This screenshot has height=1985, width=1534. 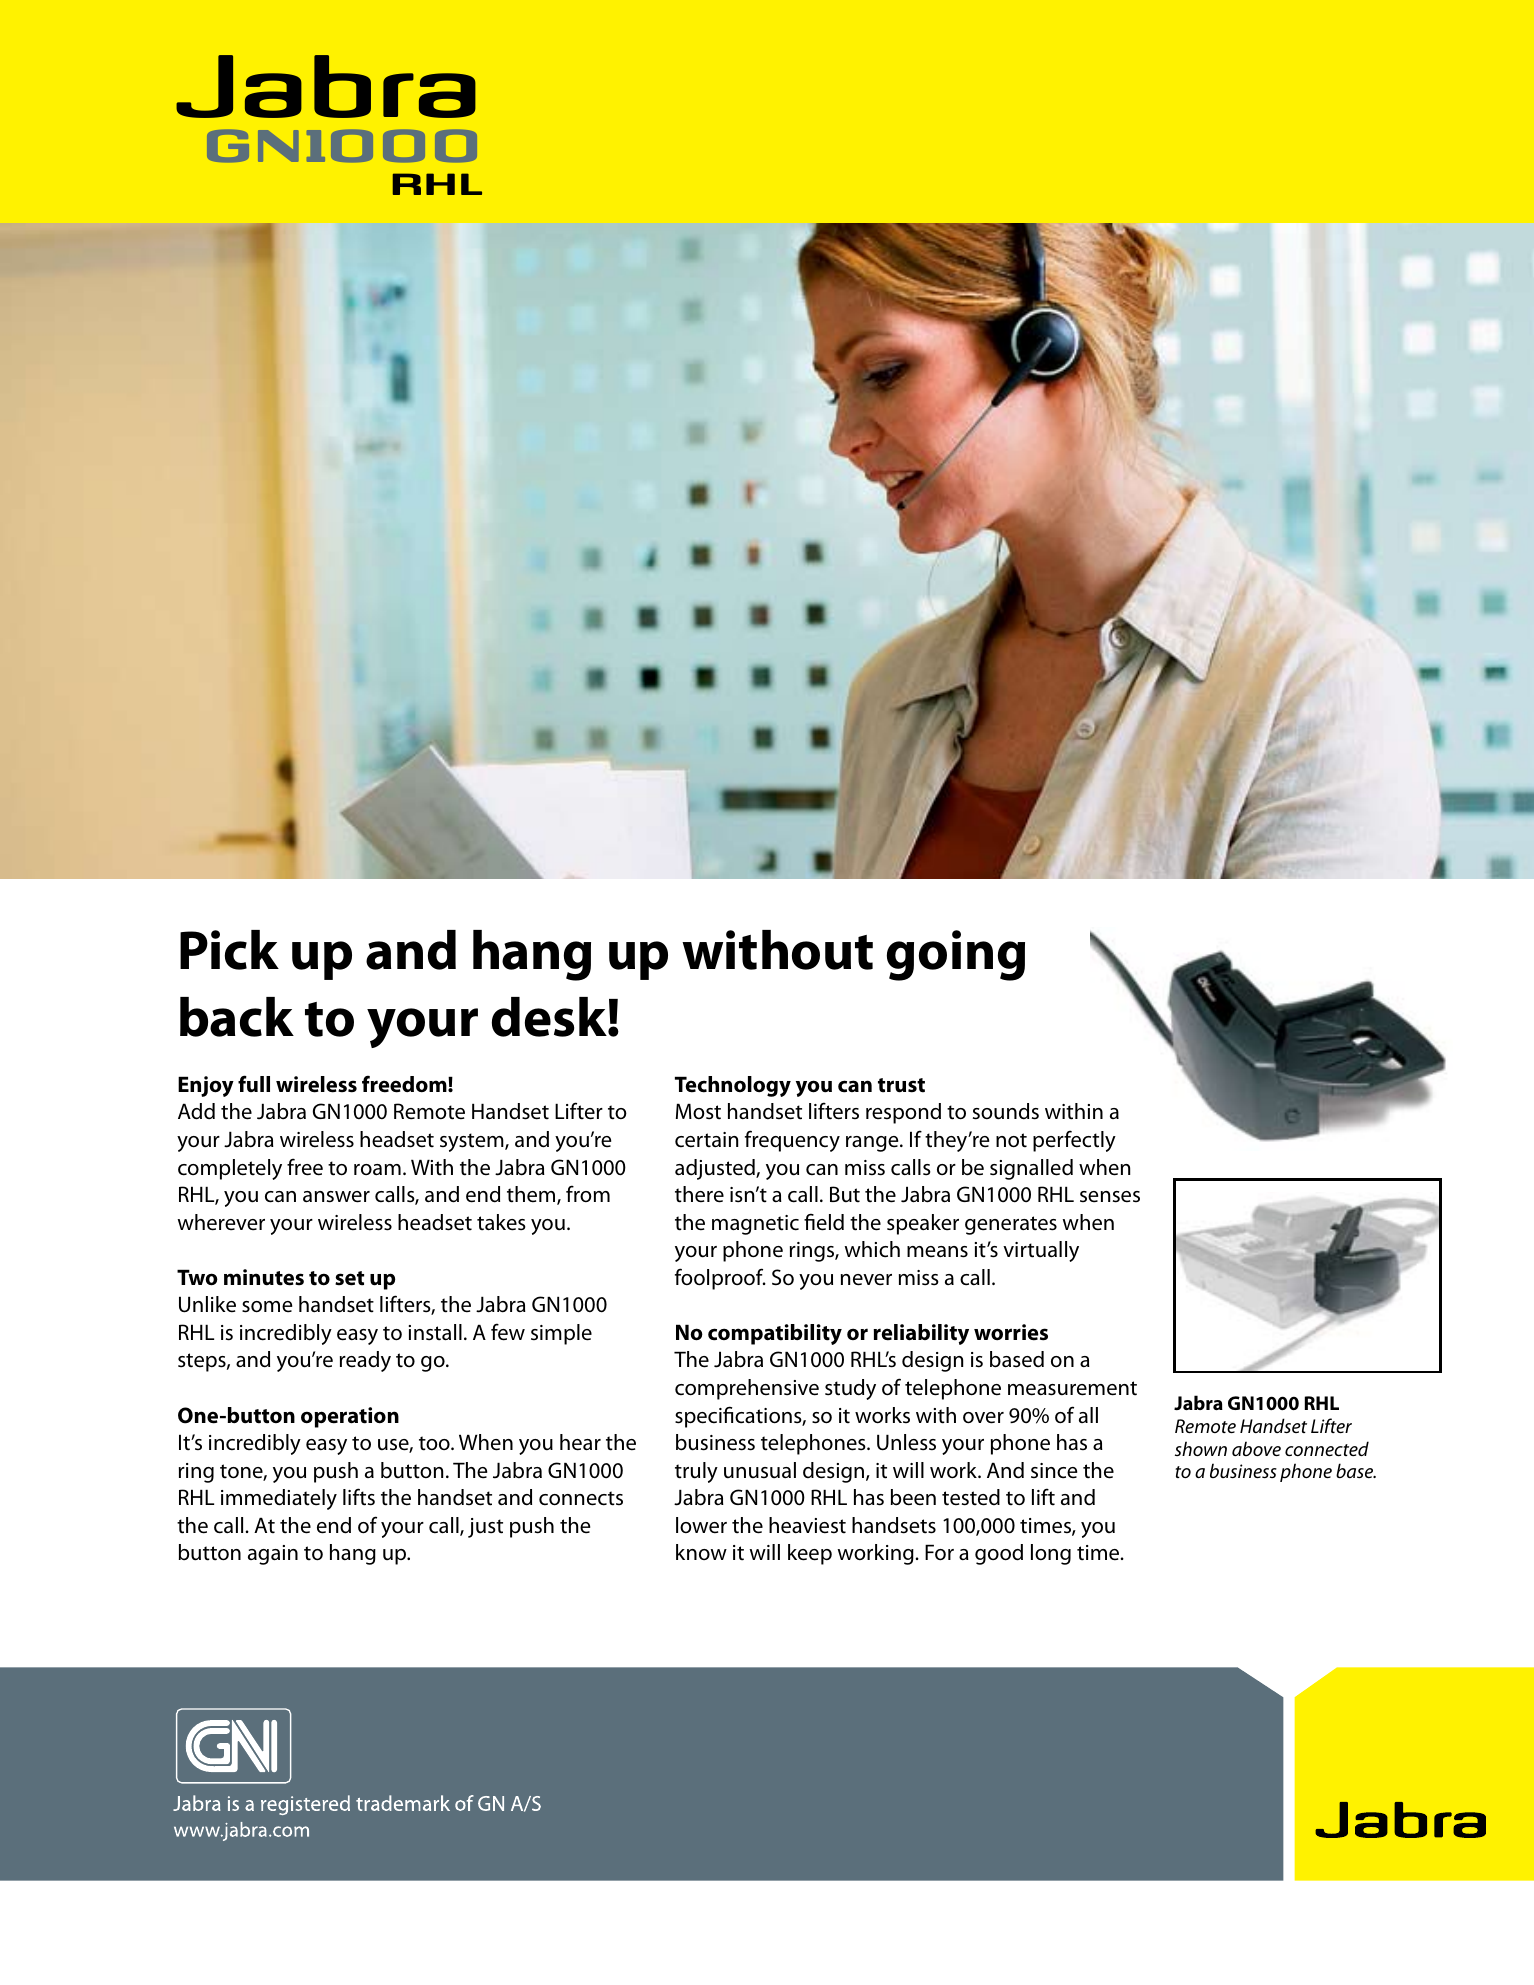 What do you see at coordinates (273, 1555) in the screenshot?
I see `again` at bounding box center [273, 1555].
